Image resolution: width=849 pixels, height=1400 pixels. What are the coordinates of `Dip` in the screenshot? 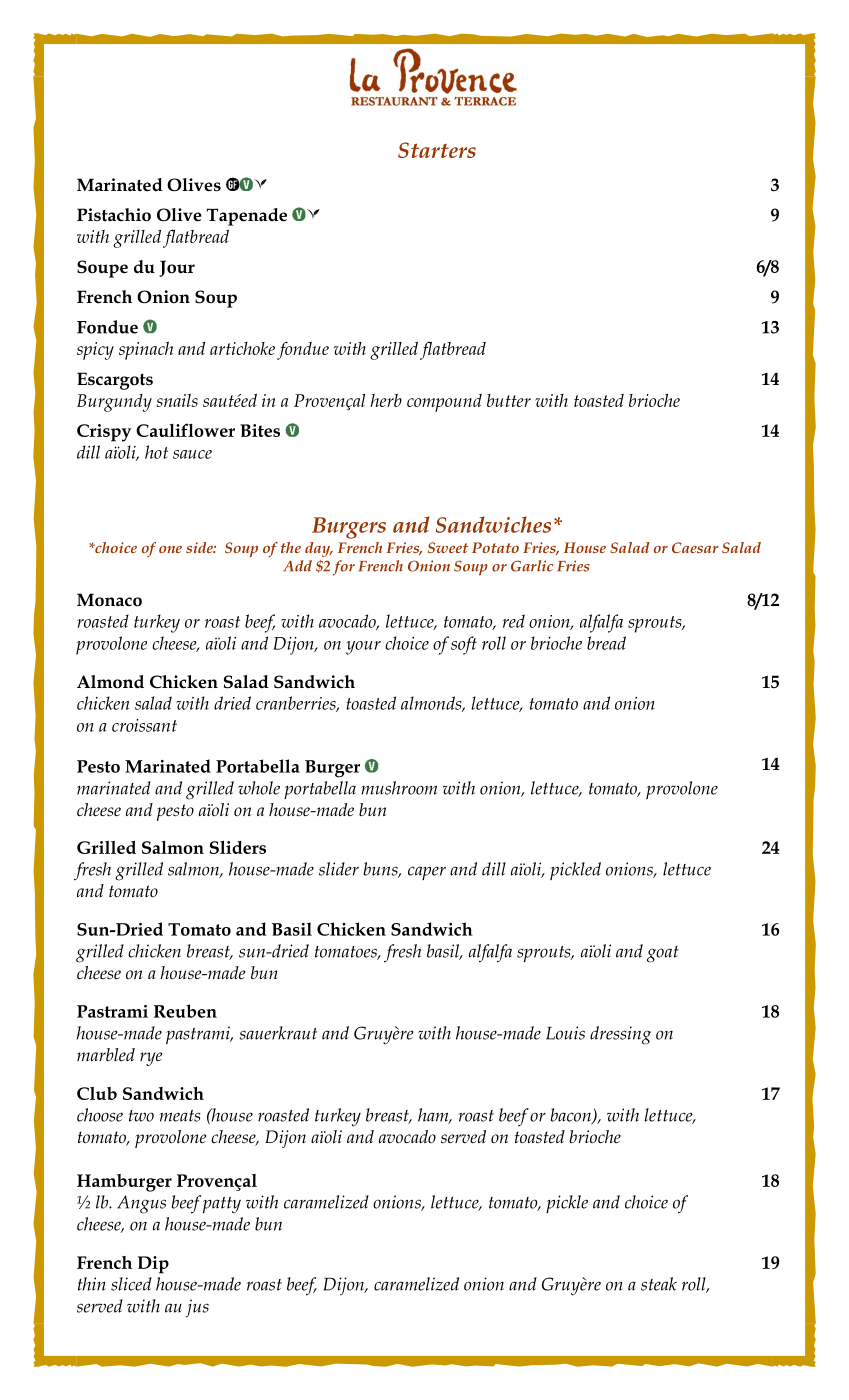 It's located at (153, 1265).
